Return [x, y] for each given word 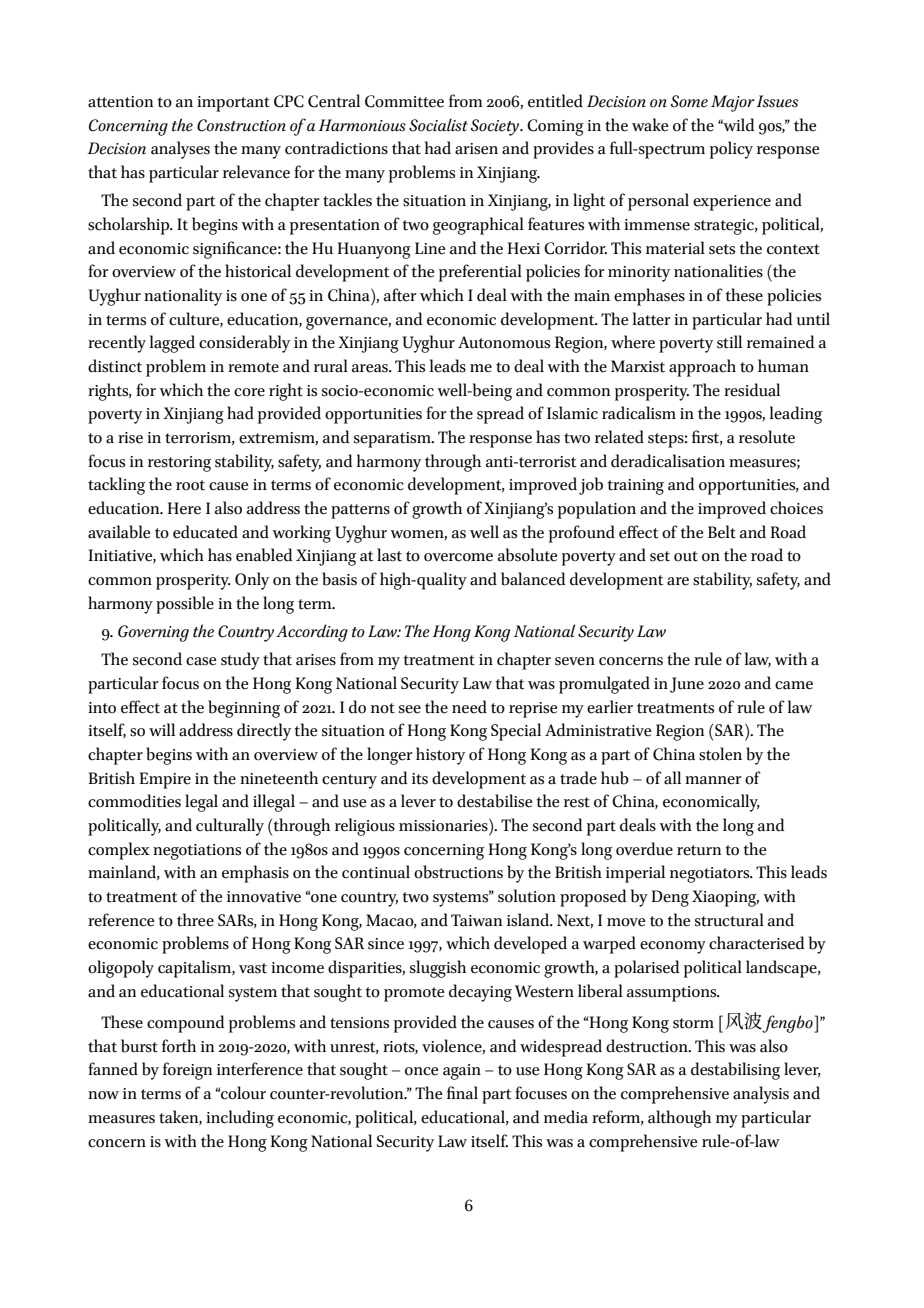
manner [713, 780]
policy [731, 150]
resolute [767, 437]
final [462, 1093]
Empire [165, 780]
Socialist [438, 125]
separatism [393, 440]
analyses [180, 150]
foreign [187, 1071]
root [190, 485]
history [440, 756]
